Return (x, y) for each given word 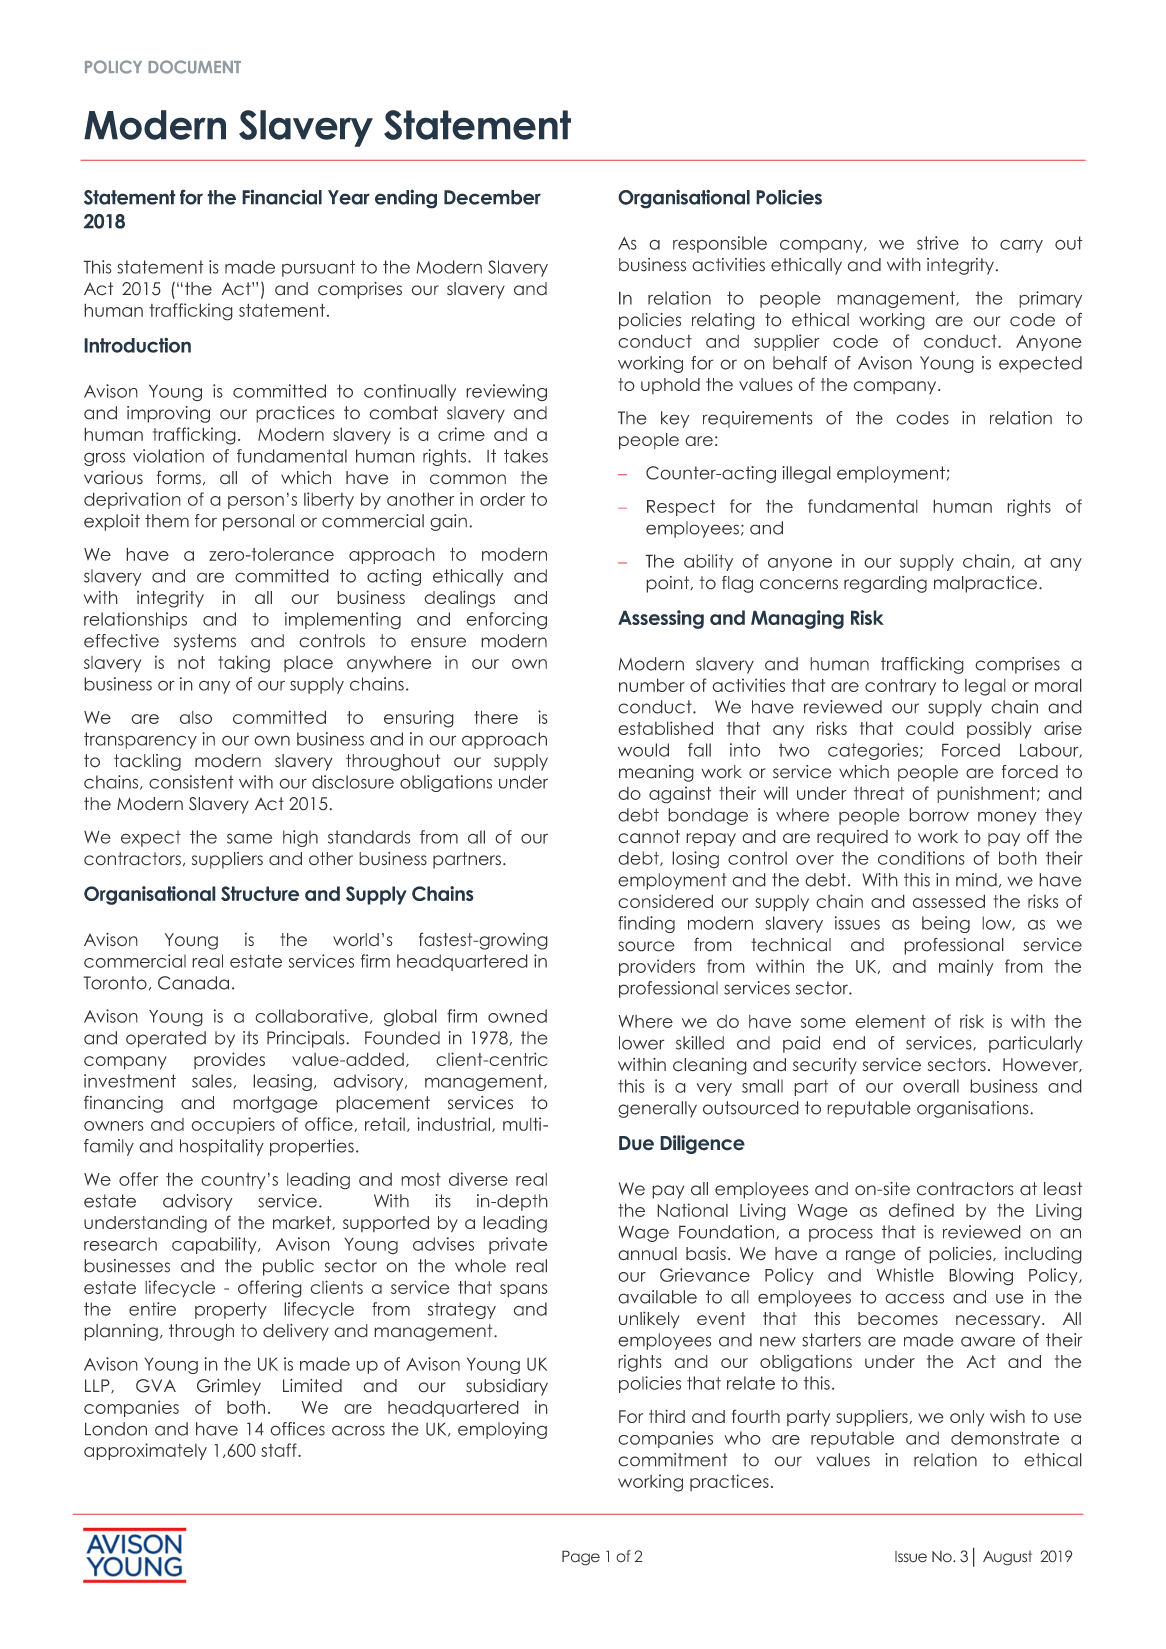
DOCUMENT (194, 67)
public (288, 1267)
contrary (900, 687)
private (518, 1245)
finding (646, 924)
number (652, 685)
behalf (800, 363)
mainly (966, 967)
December (492, 197)
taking (244, 664)
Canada (193, 983)
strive (938, 243)
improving (168, 414)
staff (280, 1450)
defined (921, 1210)
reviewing (506, 392)
